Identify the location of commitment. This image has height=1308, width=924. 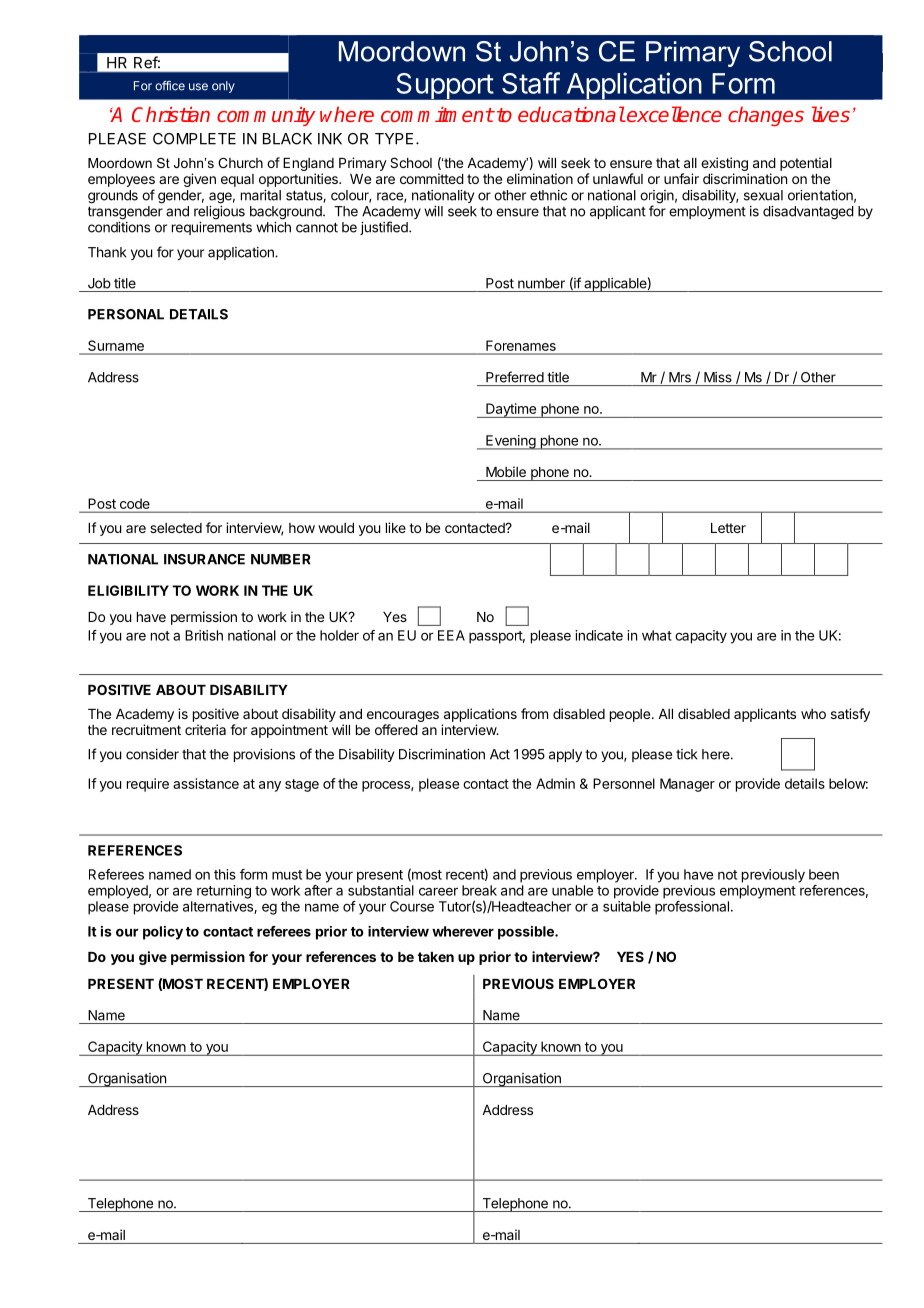
(437, 114).
